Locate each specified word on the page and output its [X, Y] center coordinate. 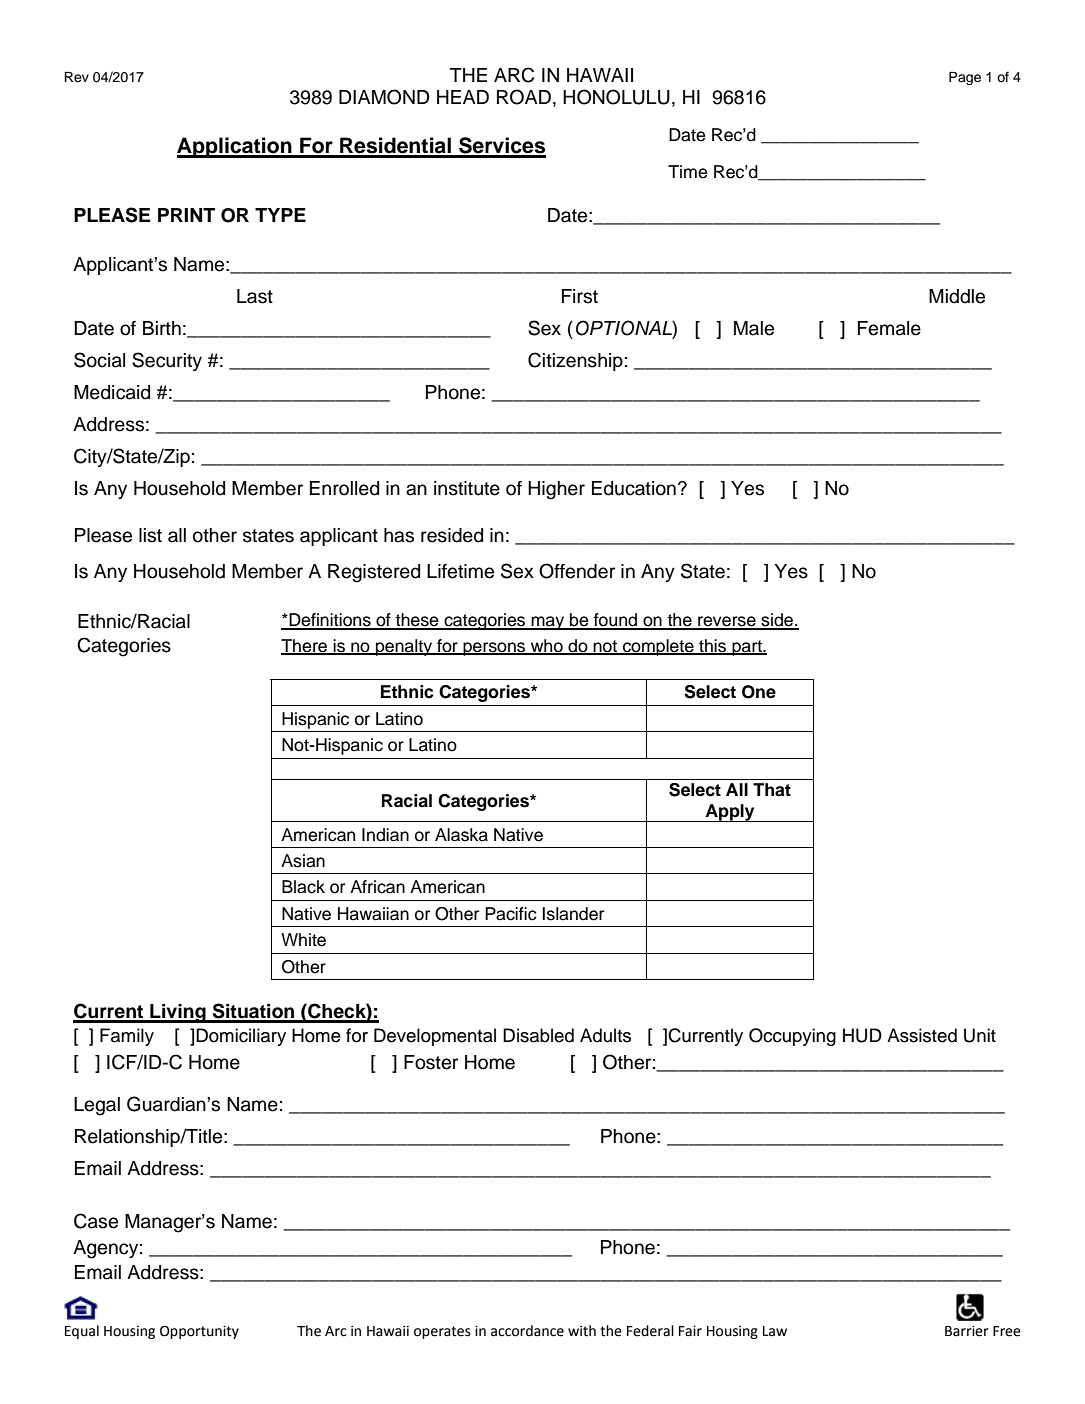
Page [965, 78]
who [547, 646]
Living [178, 1013]
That [772, 790]
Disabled [538, 1035]
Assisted [922, 1035]
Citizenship [575, 361]
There [305, 646]
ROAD [524, 97]
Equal [82, 1332]
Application [235, 147]
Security [167, 361]
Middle [957, 296]
